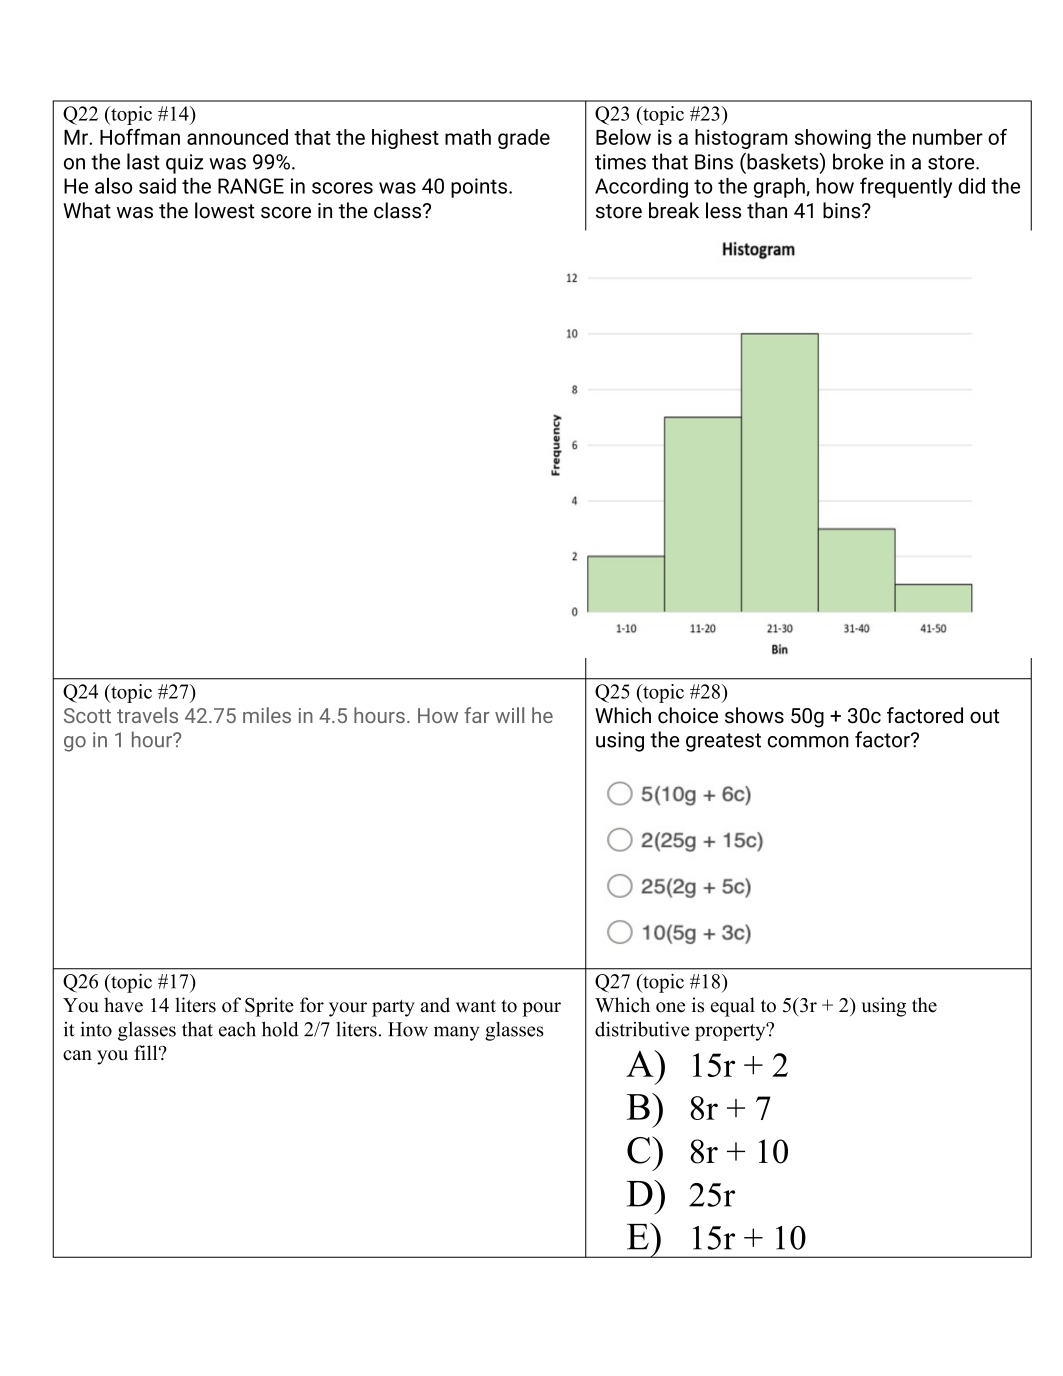  Describe the element at coordinates (147, 715) in the image. I see `travels` at that location.
